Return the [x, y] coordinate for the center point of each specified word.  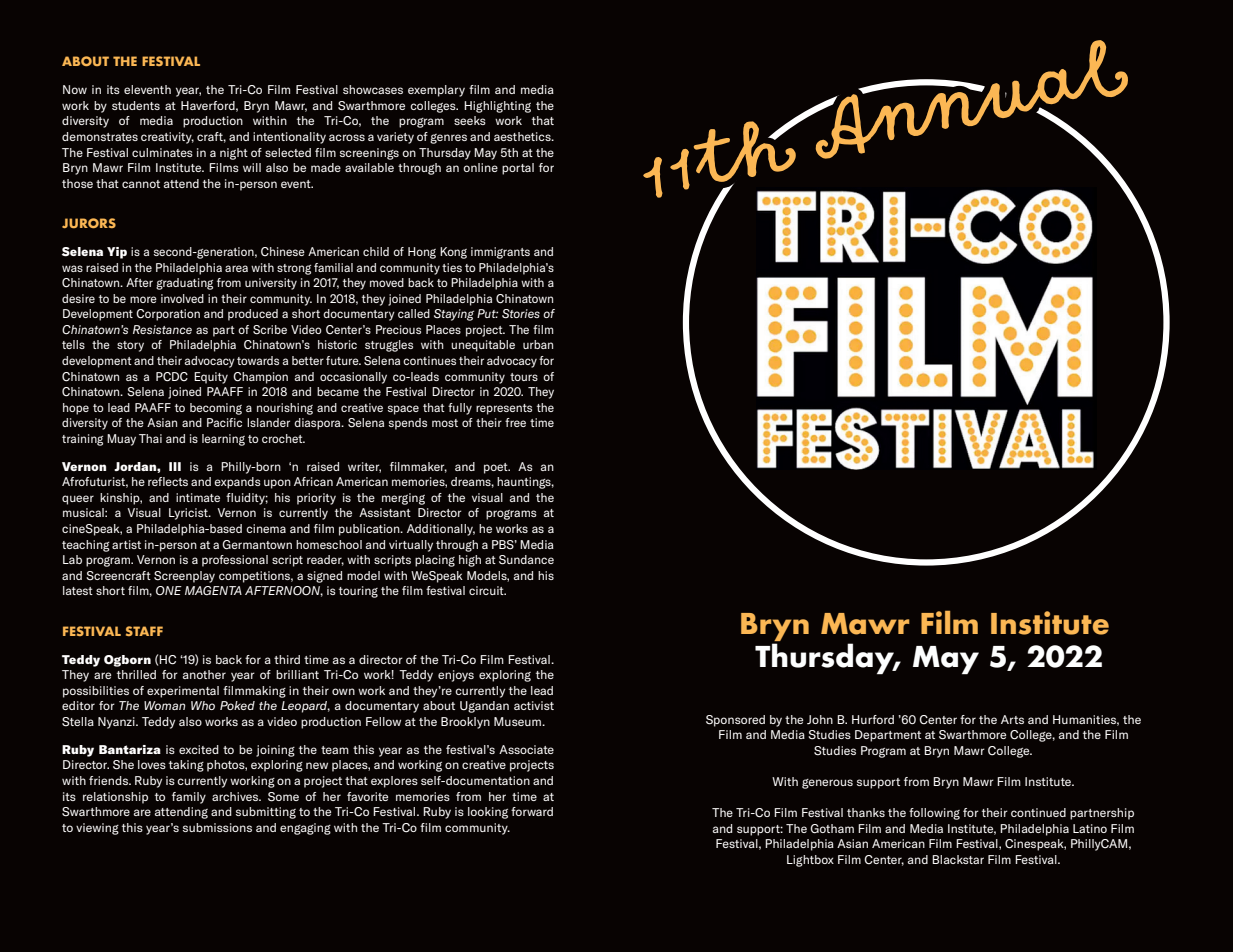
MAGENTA [213, 590]
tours [524, 377]
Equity [211, 378]
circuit [487, 590]
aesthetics [523, 136]
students [136, 105]
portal [518, 169]
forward [532, 811]
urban [538, 344]
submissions [217, 827]
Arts [1012, 719]
